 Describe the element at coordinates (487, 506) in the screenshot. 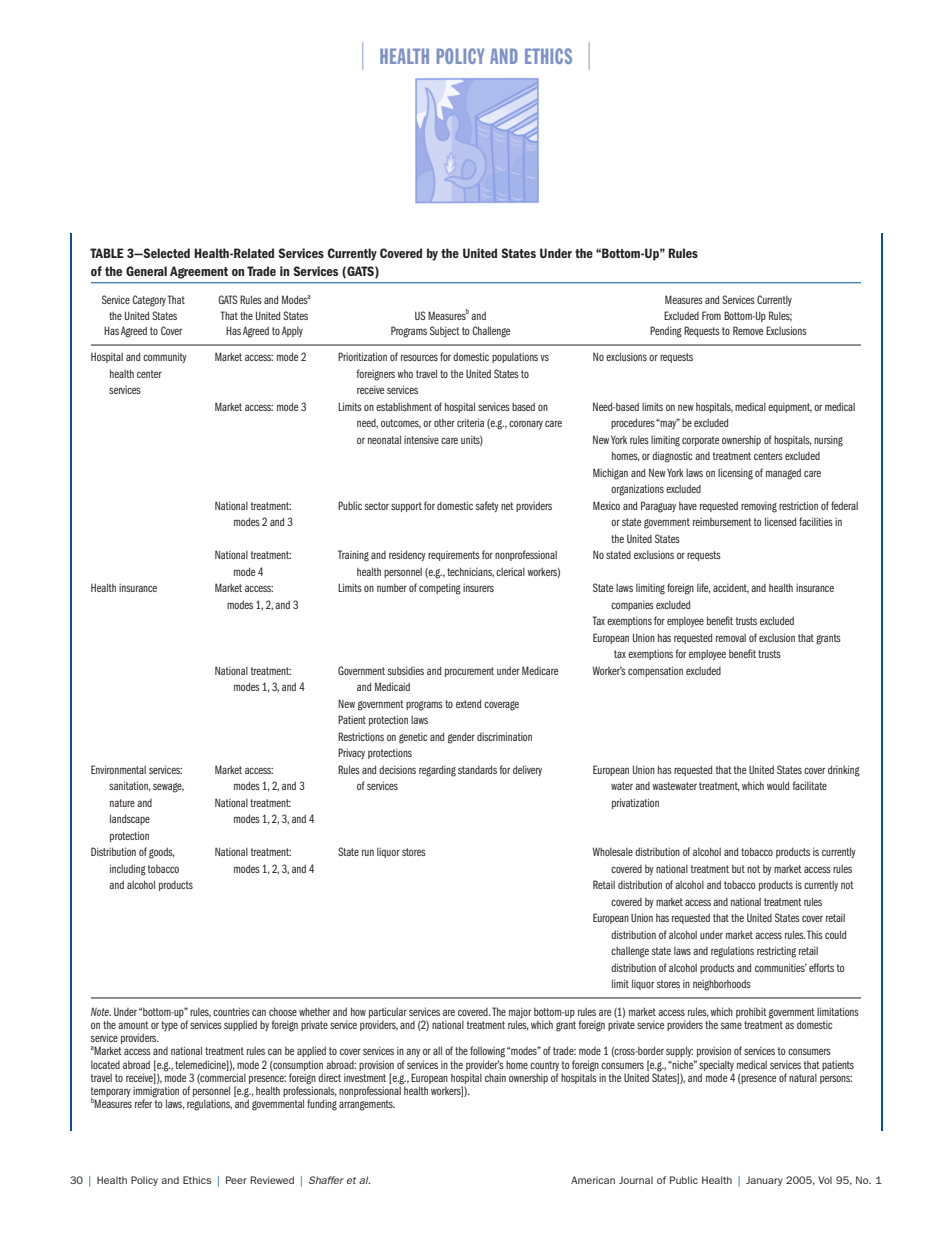

I see `safety` at that location.
